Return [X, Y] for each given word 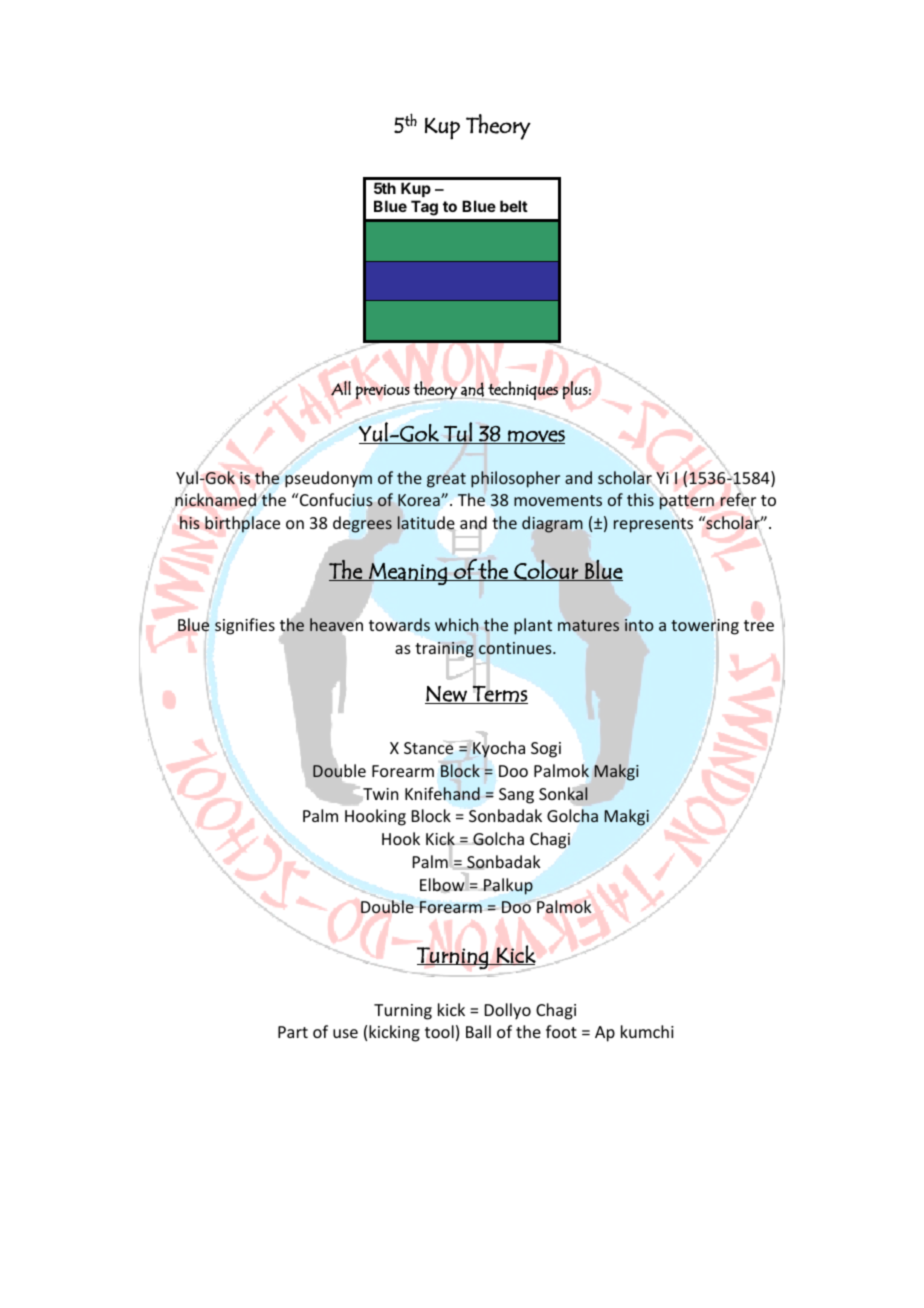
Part [293, 1032]
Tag [424, 208]
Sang [516, 796]
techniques [522, 391]
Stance [430, 747]
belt [514, 206]
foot [561, 1031]
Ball [478, 1031]
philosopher [515, 479]
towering [705, 627]
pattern [687, 502]
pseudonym [328, 478]
